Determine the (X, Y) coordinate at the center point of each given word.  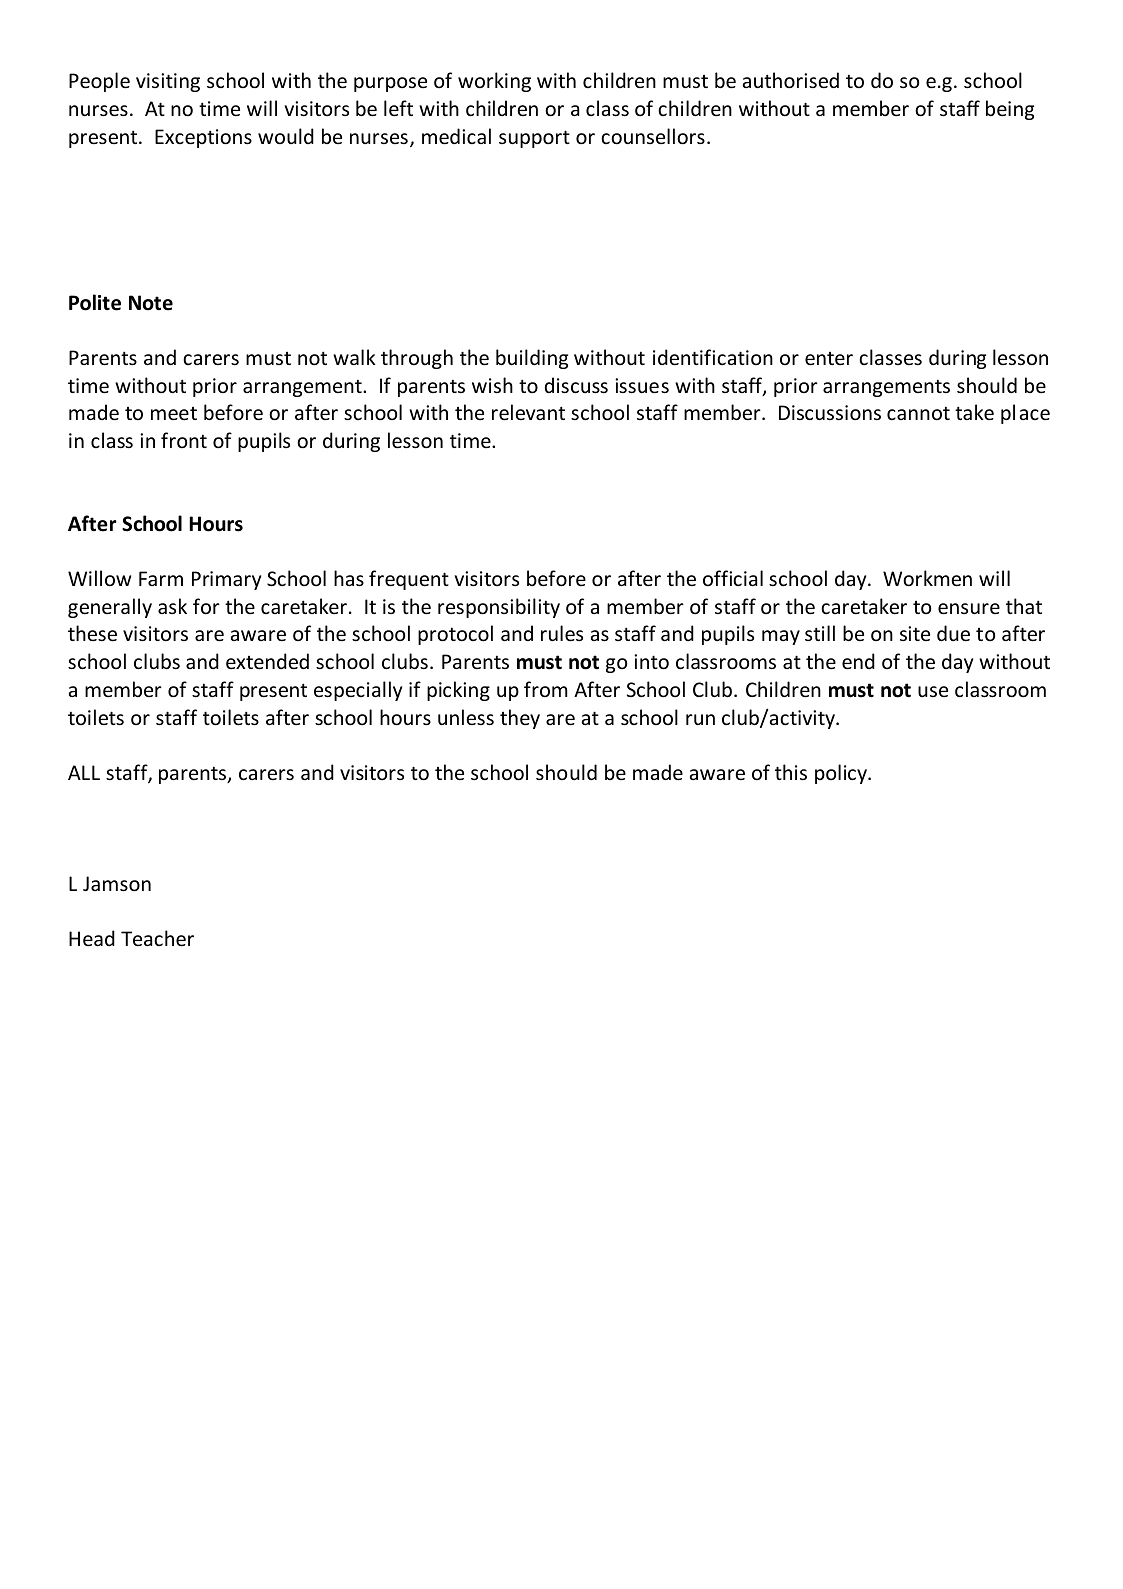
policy (842, 774)
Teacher (157, 938)
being (1010, 110)
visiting (168, 82)
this (791, 772)
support (534, 139)
